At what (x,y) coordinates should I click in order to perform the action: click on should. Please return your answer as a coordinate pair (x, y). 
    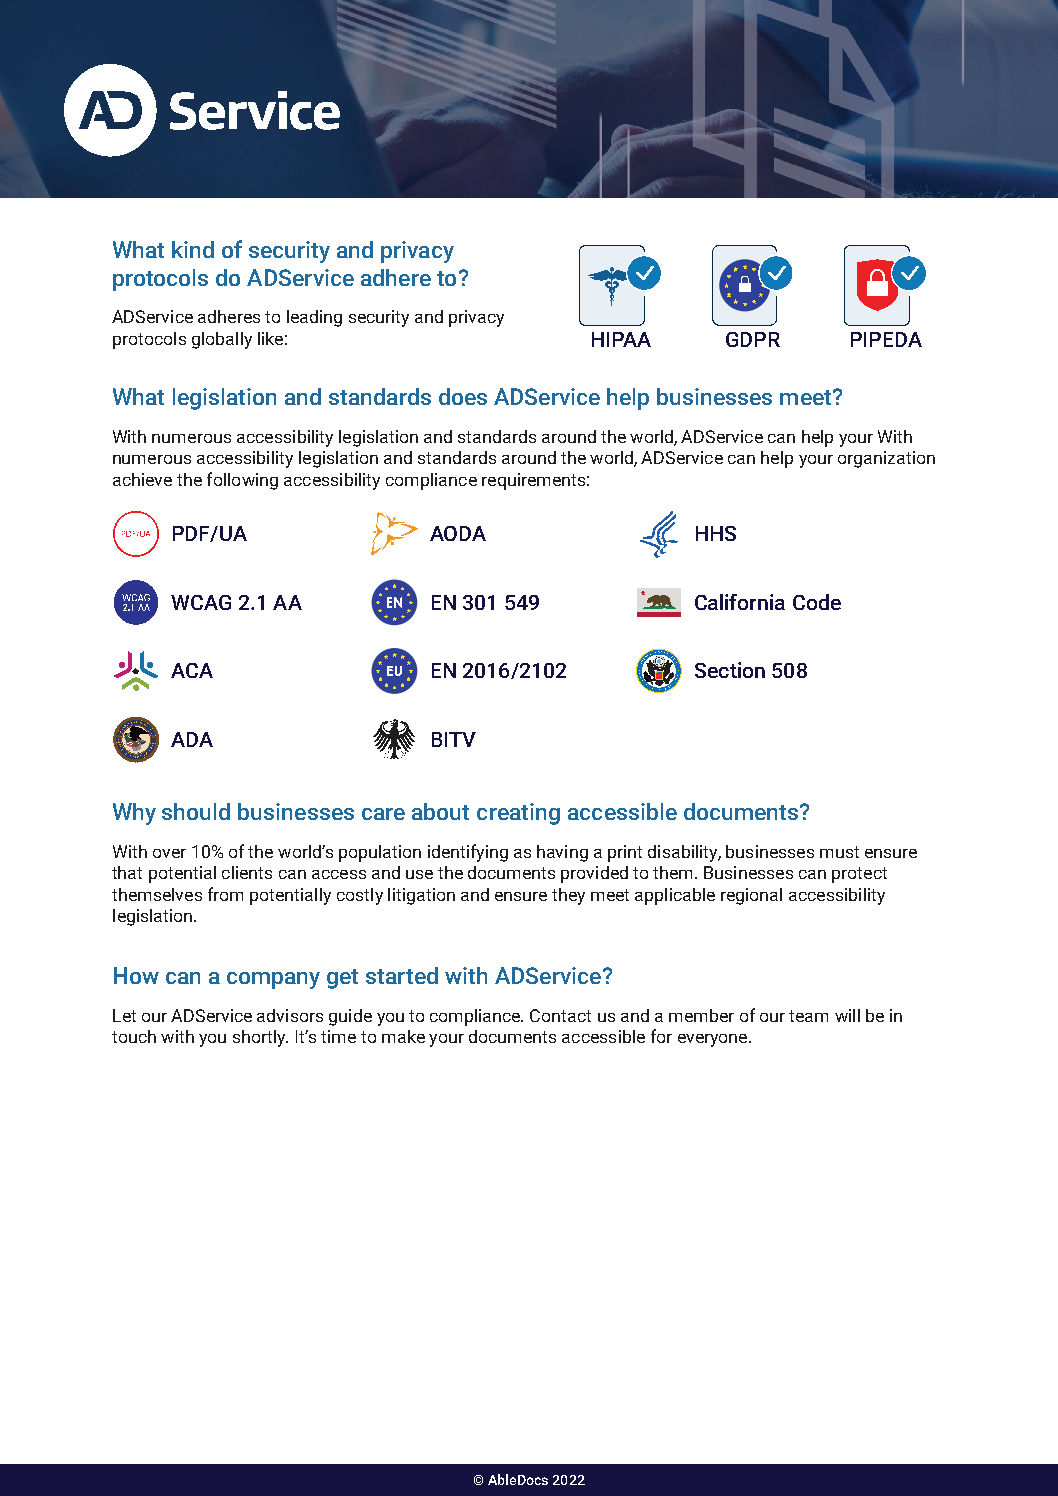
    Looking at the image, I should click on (196, 811).
